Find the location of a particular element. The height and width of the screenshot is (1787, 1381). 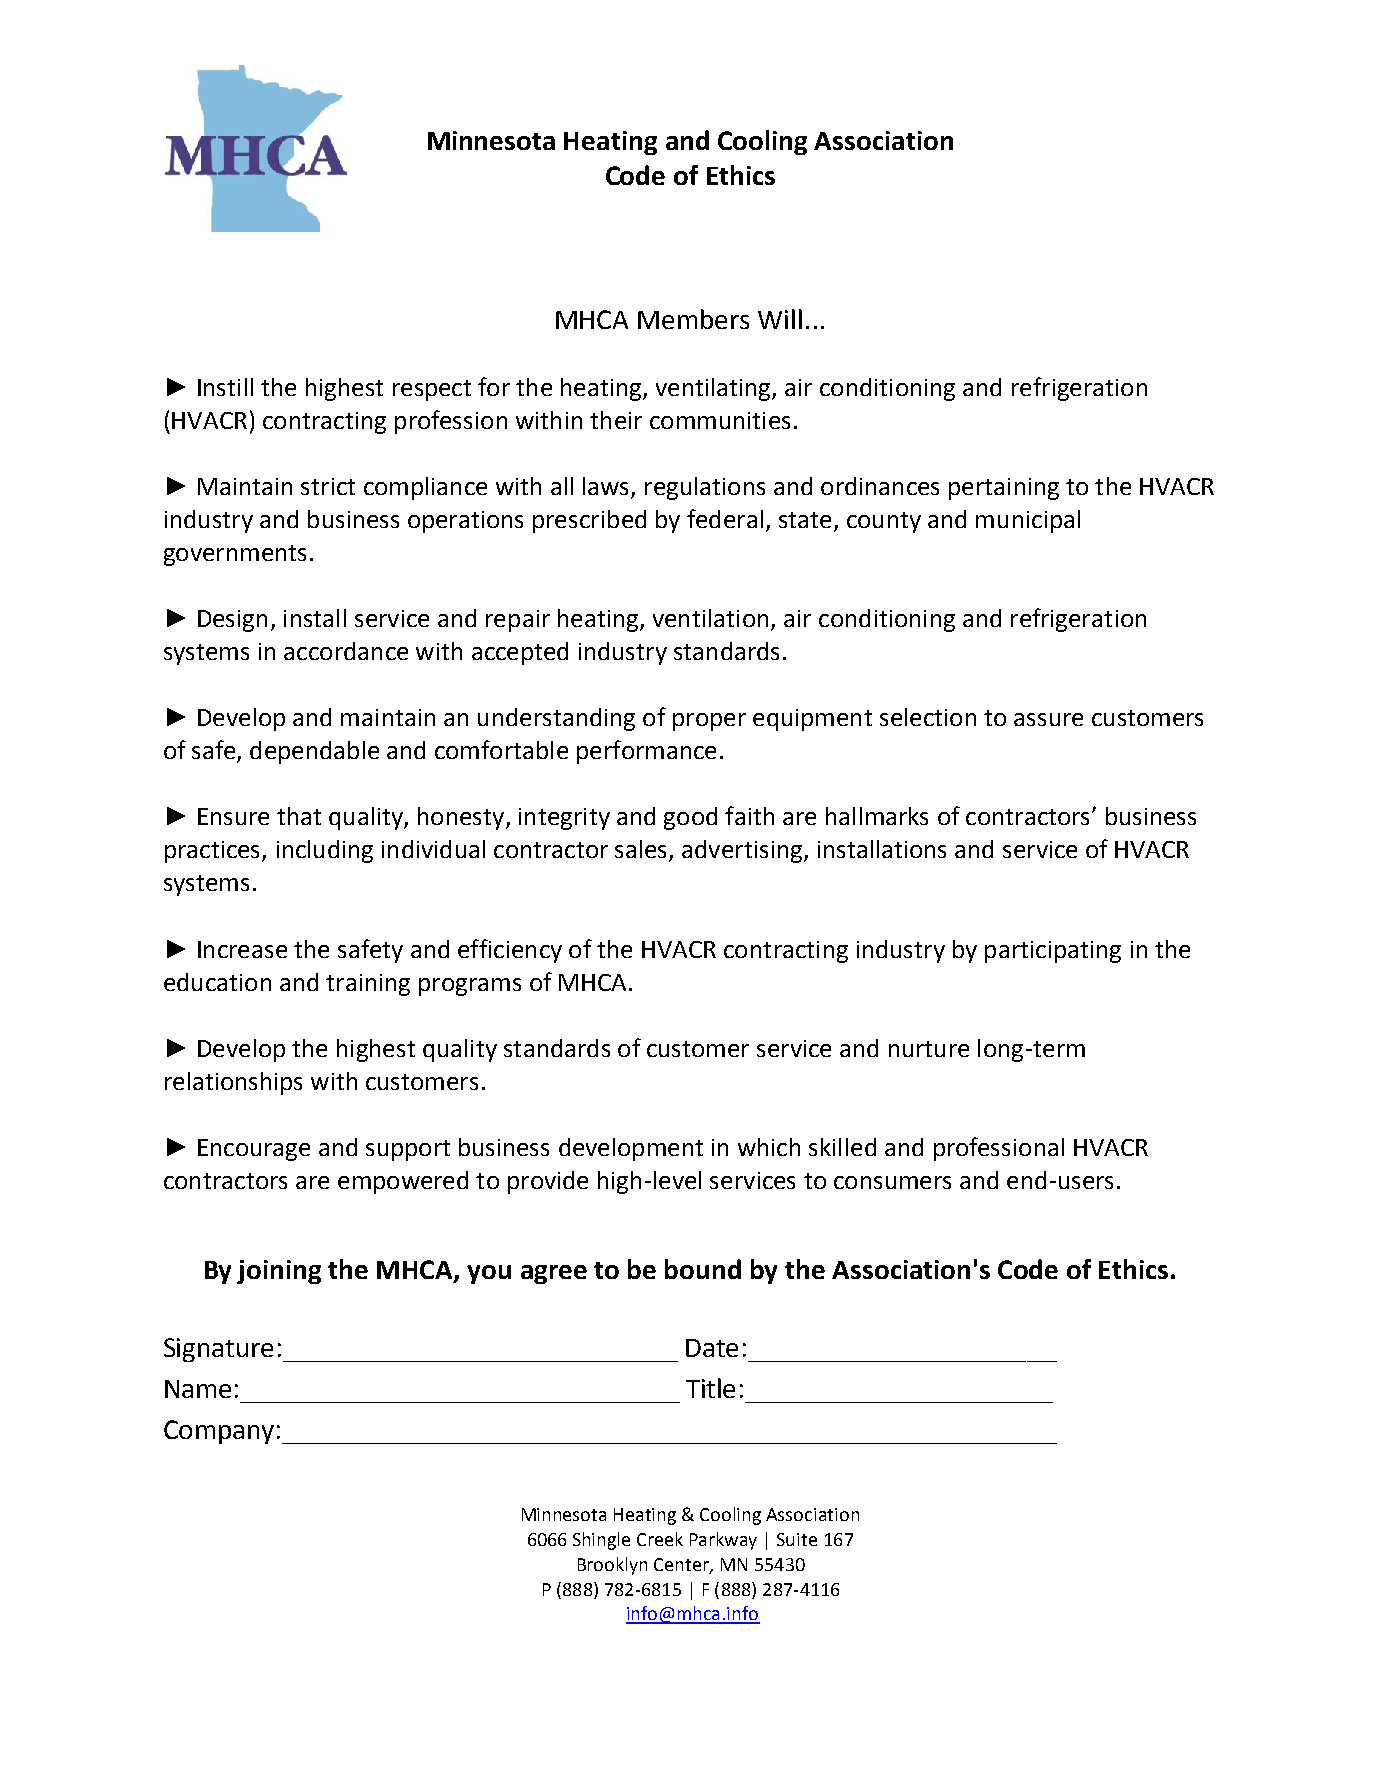

bound is located at coordinates (703, 1269).
